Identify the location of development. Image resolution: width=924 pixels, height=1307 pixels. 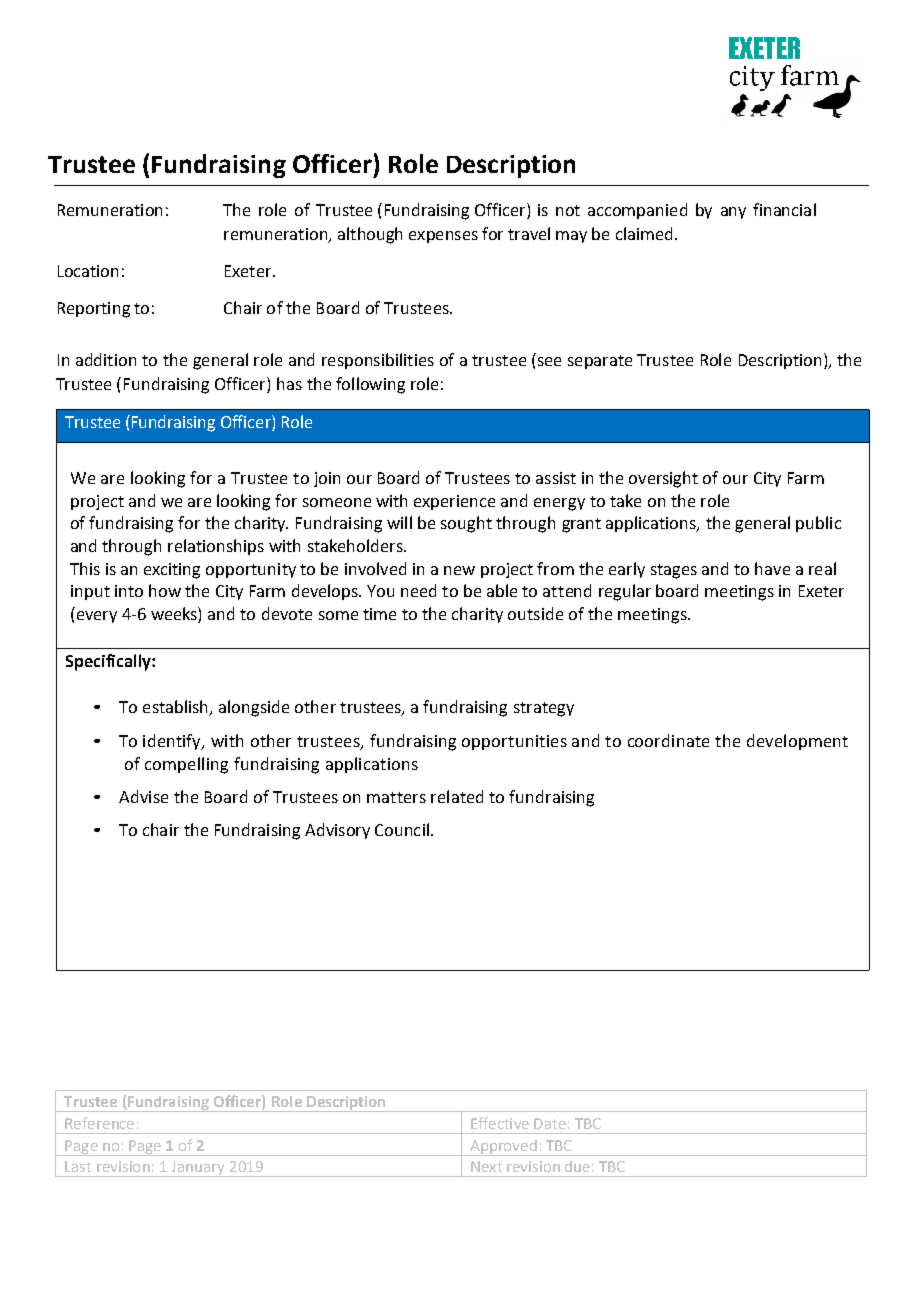
(797, 742).
